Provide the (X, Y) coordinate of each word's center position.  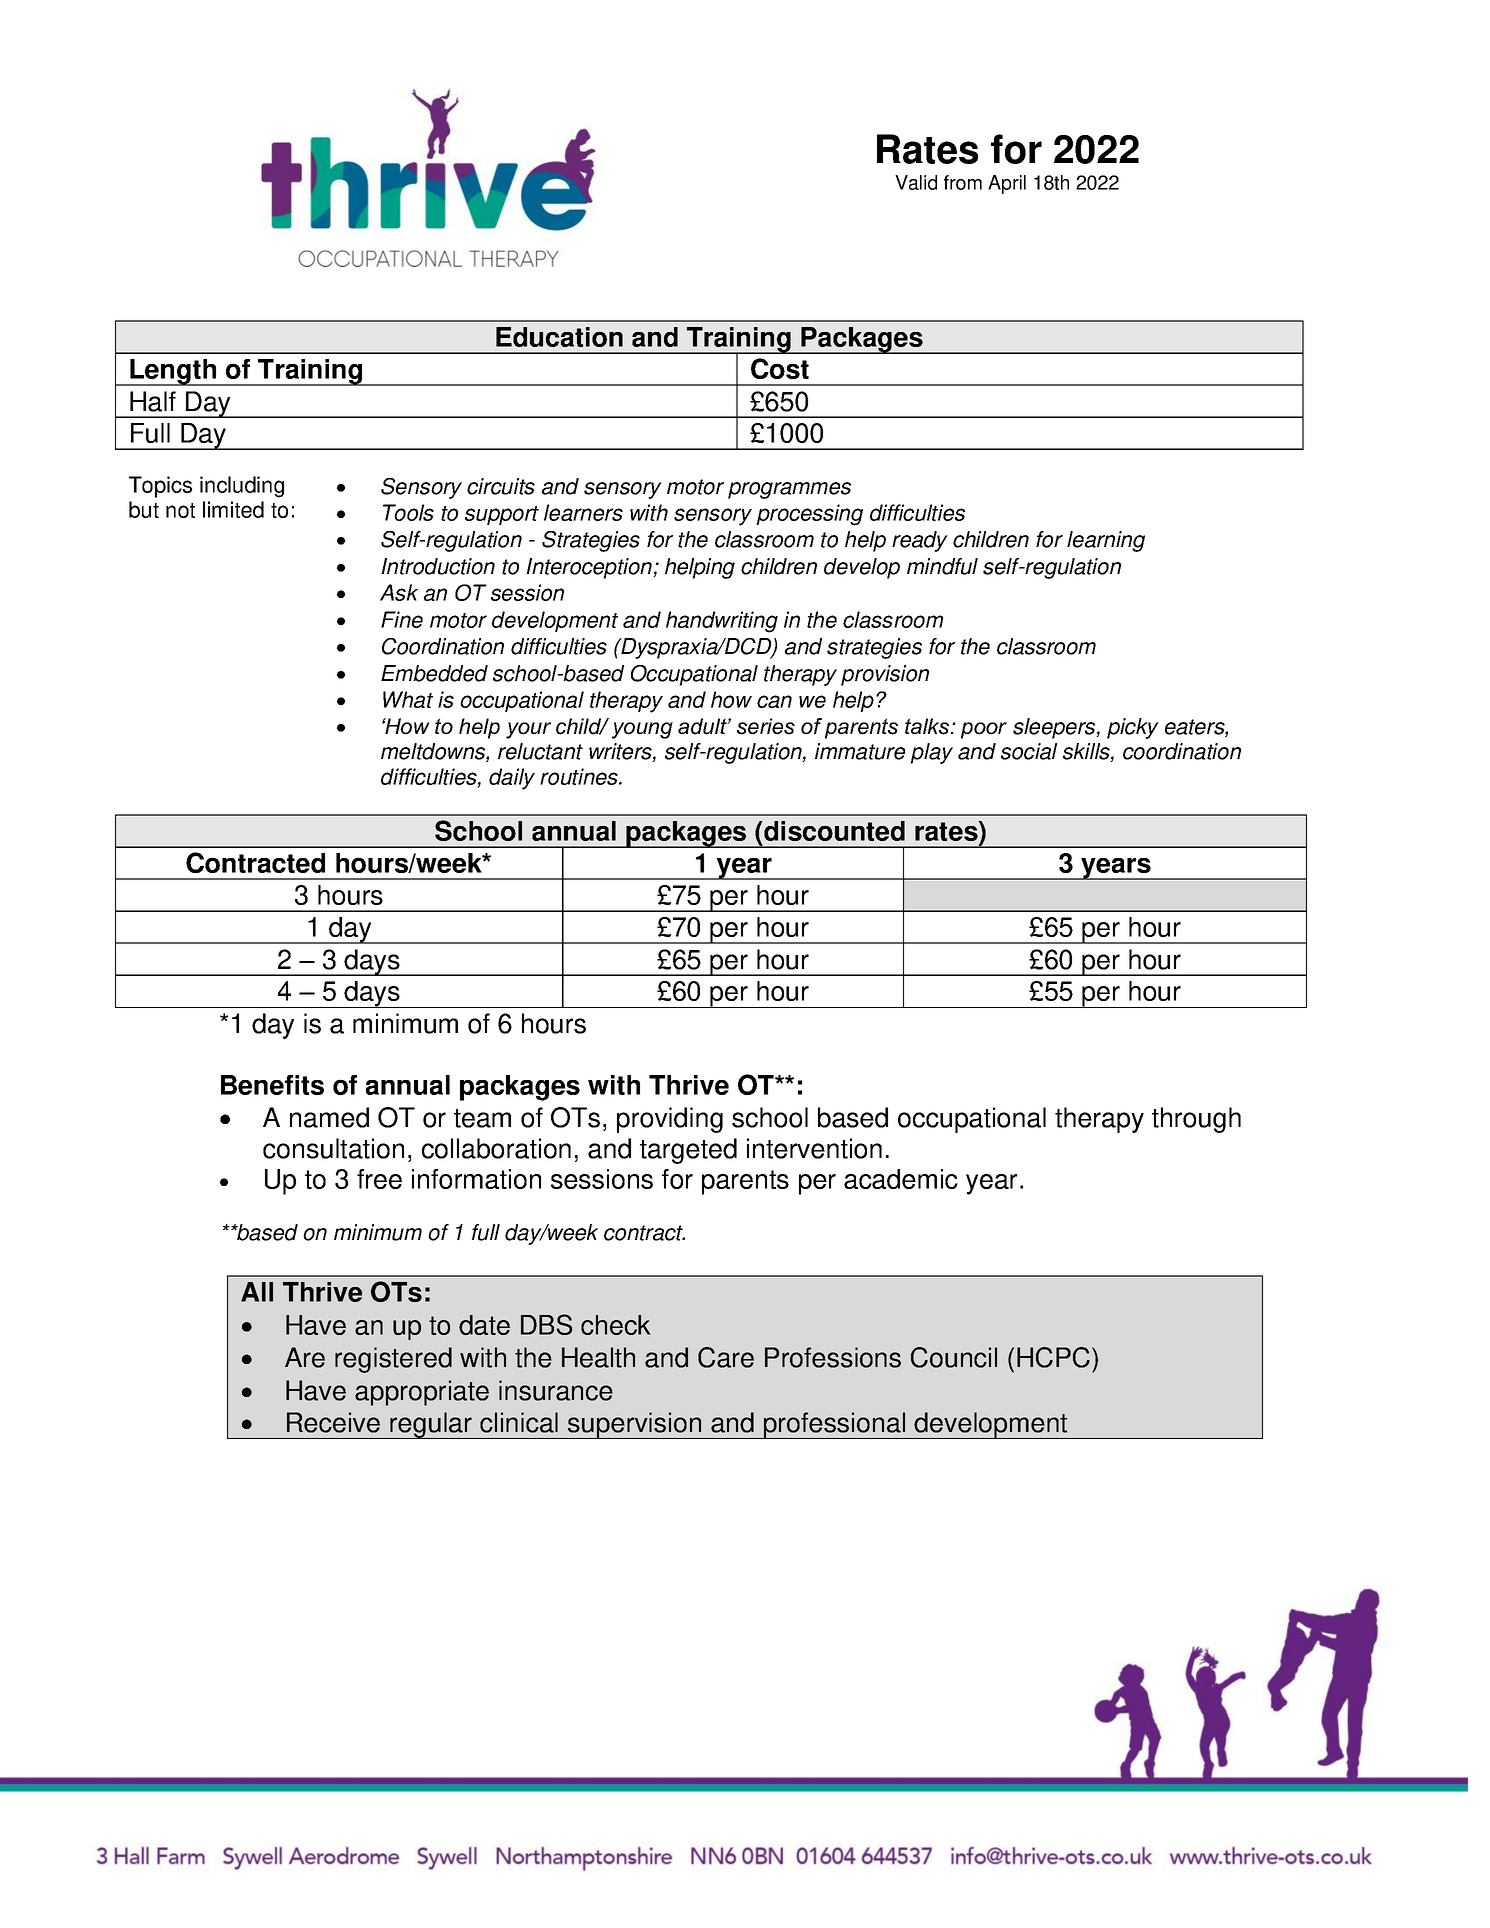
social (1029, 751)
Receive (333, 1422)
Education (559, 337)
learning (1106, 541)
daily (512, 779)
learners (583, 512)
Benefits (272, 1085)
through (1196, 1120)
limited (233, 509)
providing (670, 1120)
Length (173, 372)
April (1007, 184)
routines (580, 776)
